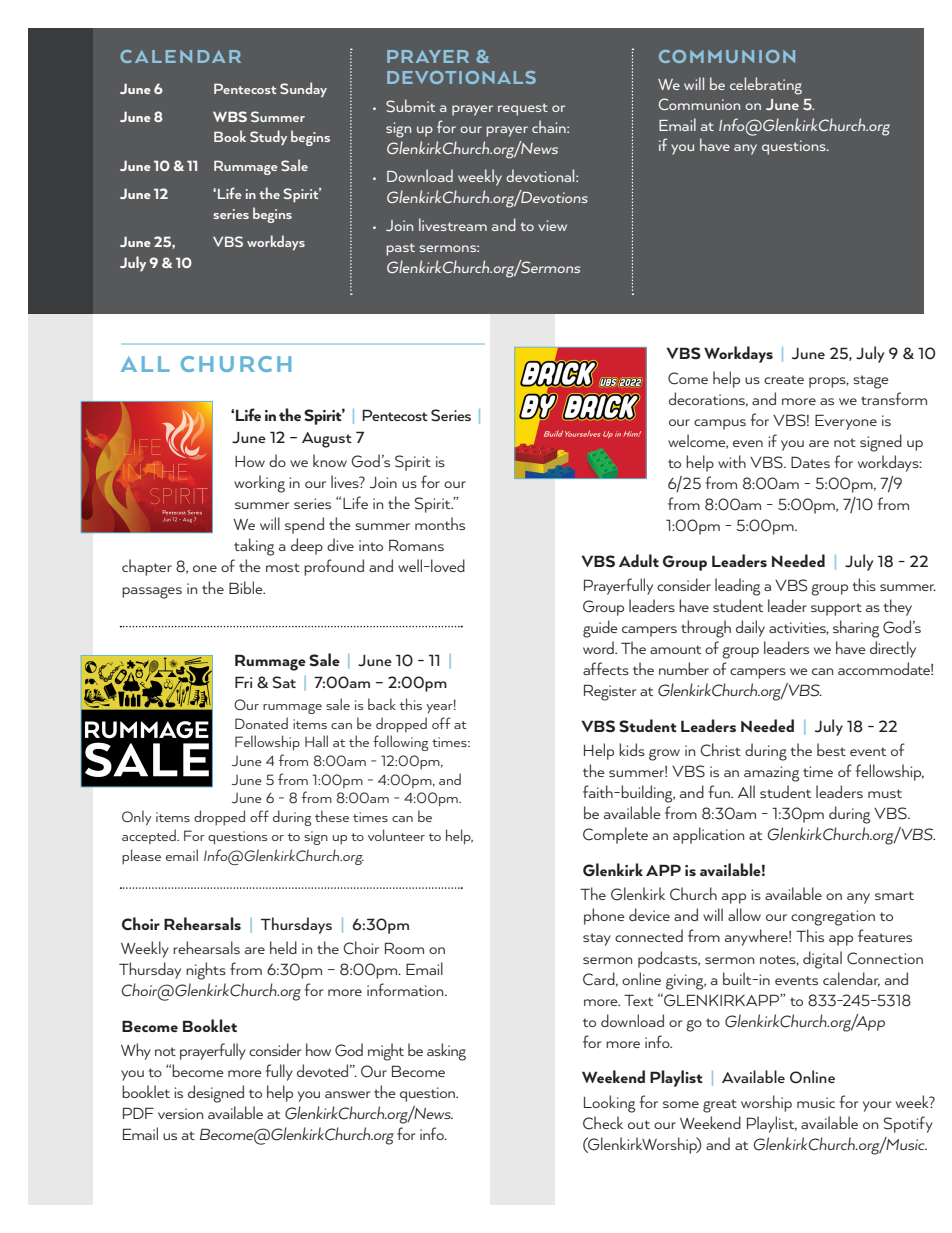  I want to click on Study, so click(268, 137).
